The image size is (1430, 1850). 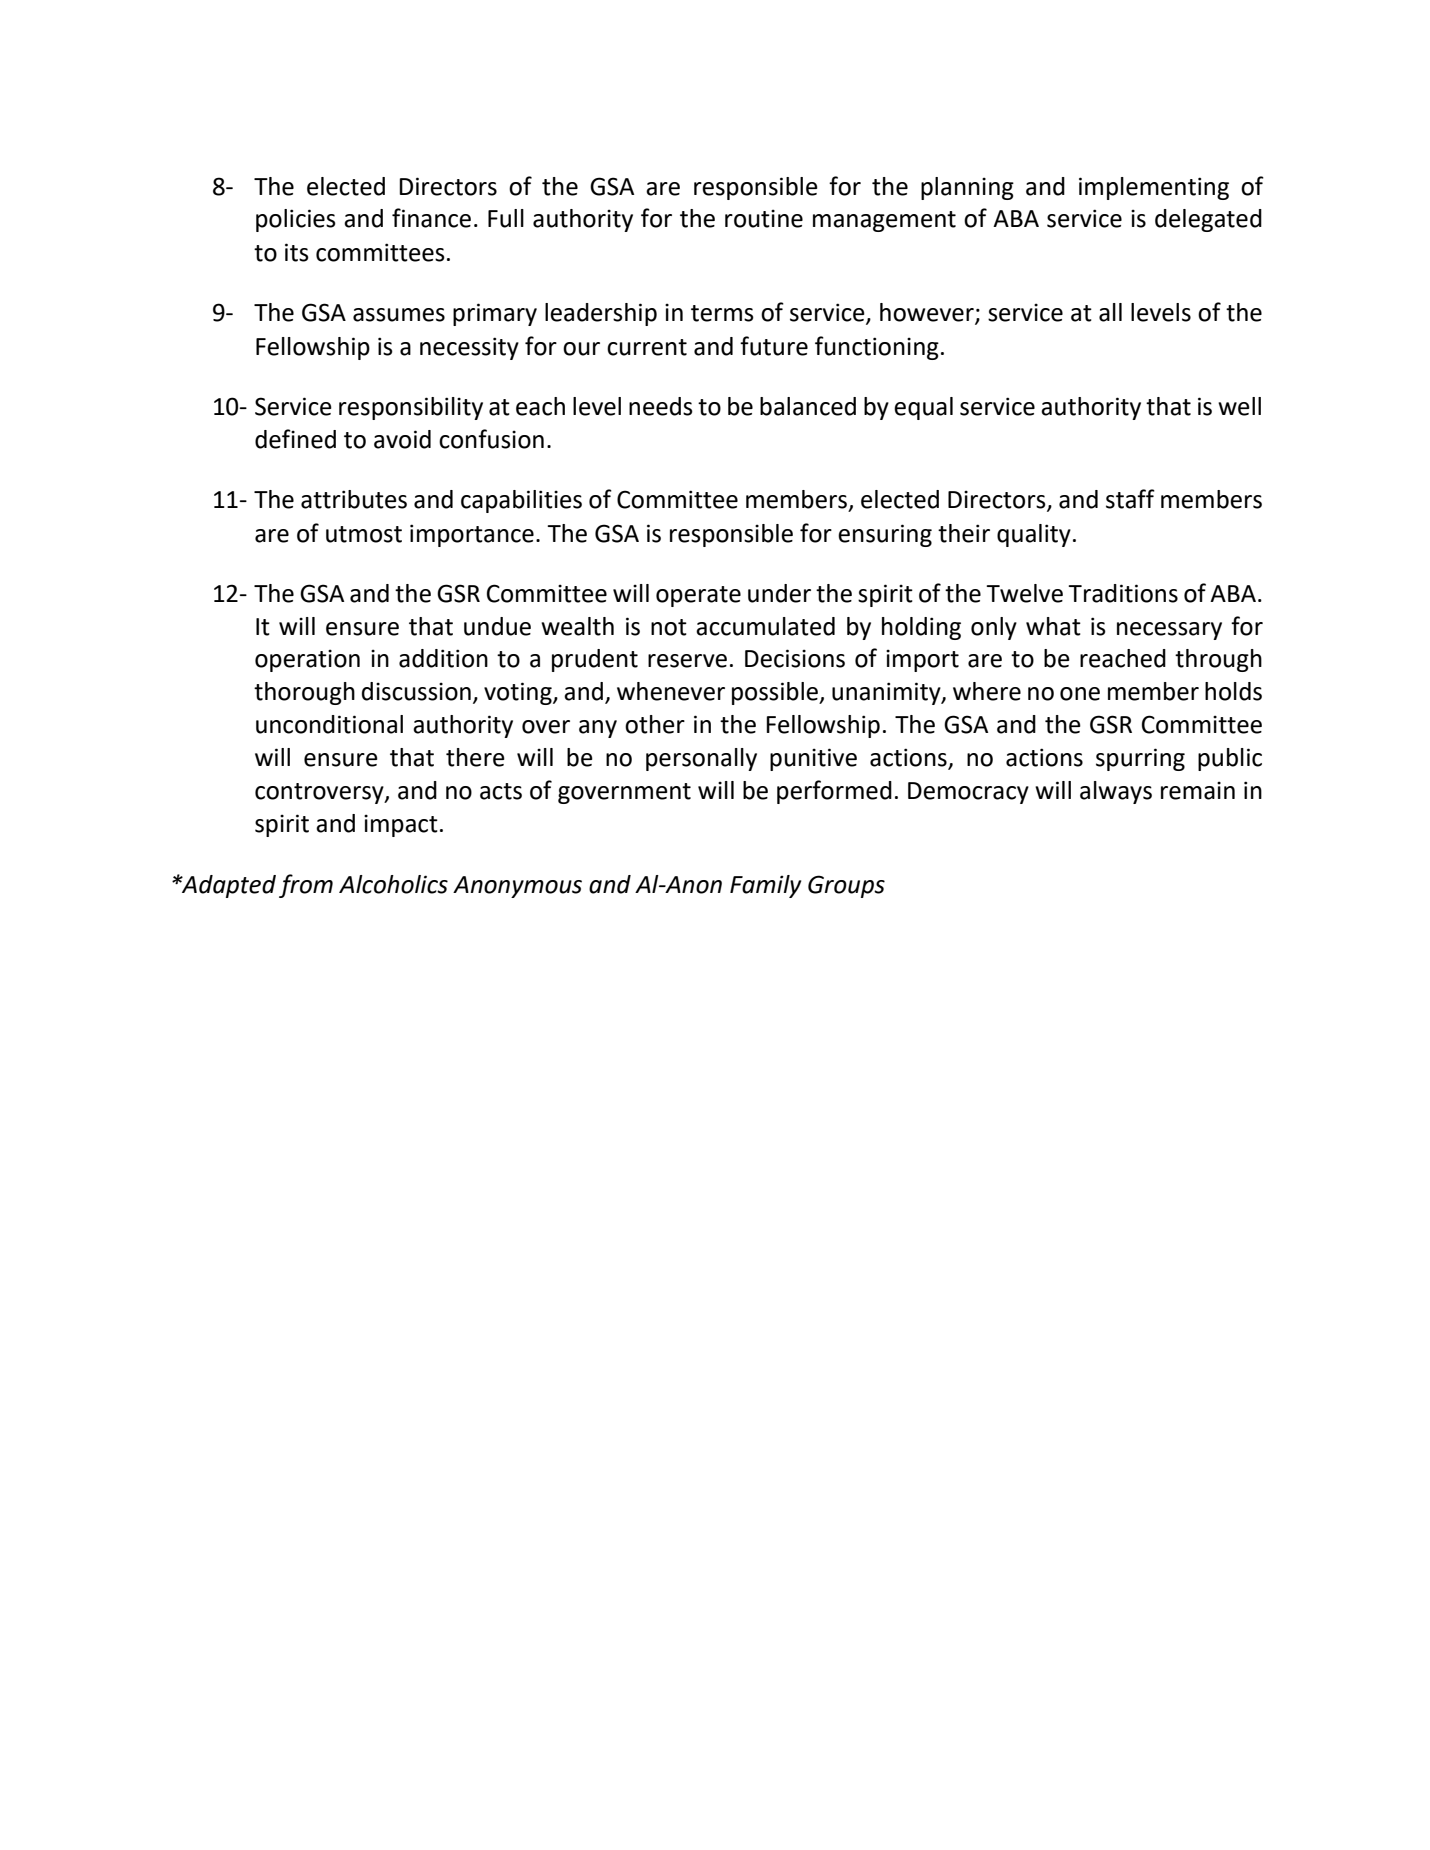 I want to click on Decisions, so click(x=795, y=658).
